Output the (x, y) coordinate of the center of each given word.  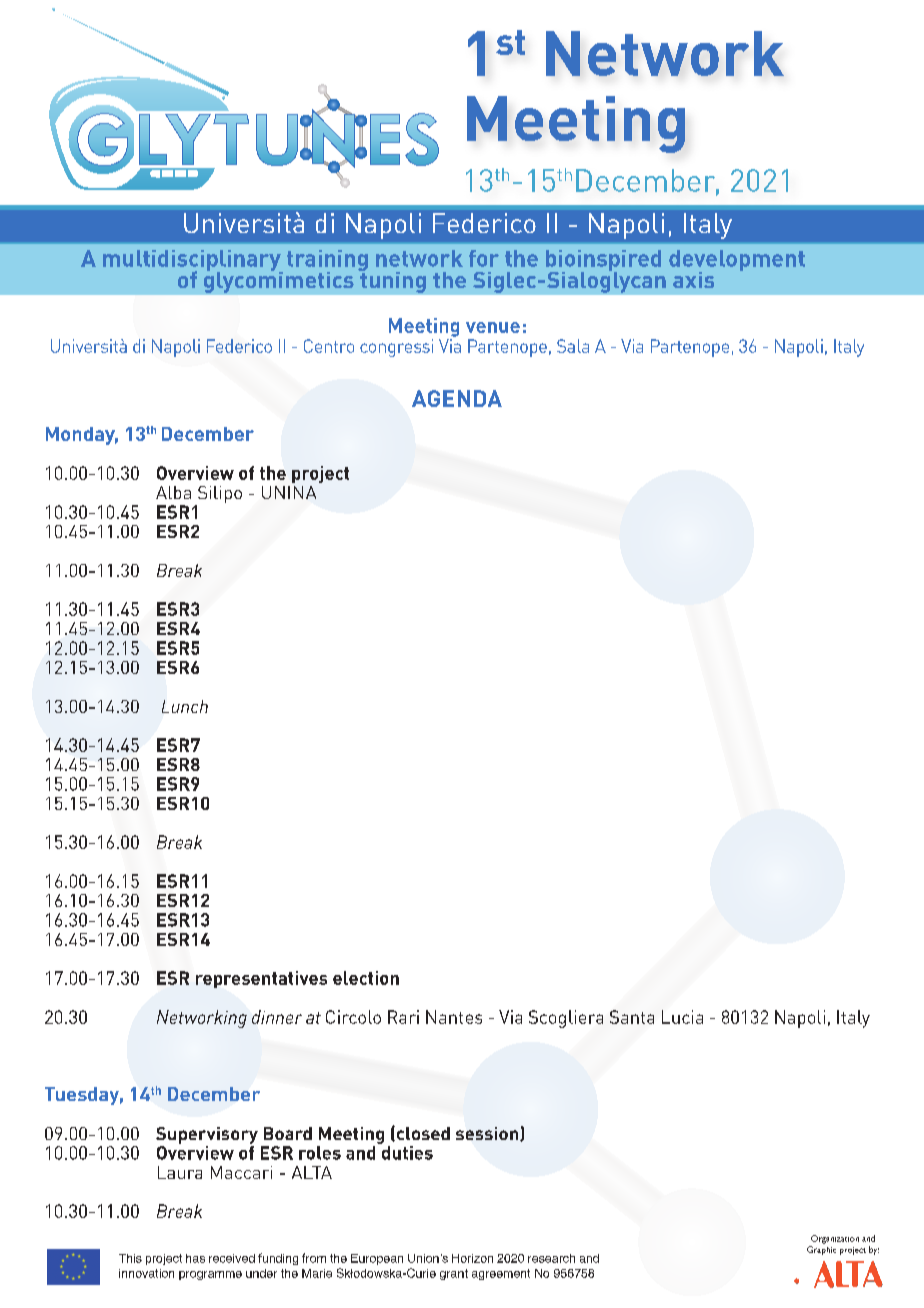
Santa (632, 1017)
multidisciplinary (193, 261)
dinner (277, 1017)
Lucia (682, 1017)
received (232, 1258)
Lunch (185, 706)
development (737, 261)
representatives (261, 979)
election (366, 978)
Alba (173, 492)
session (488, 1134)
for (484, 258)
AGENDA (457, 398)
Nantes (454, 1017)
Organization (835, 1239)
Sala (573, 346)
